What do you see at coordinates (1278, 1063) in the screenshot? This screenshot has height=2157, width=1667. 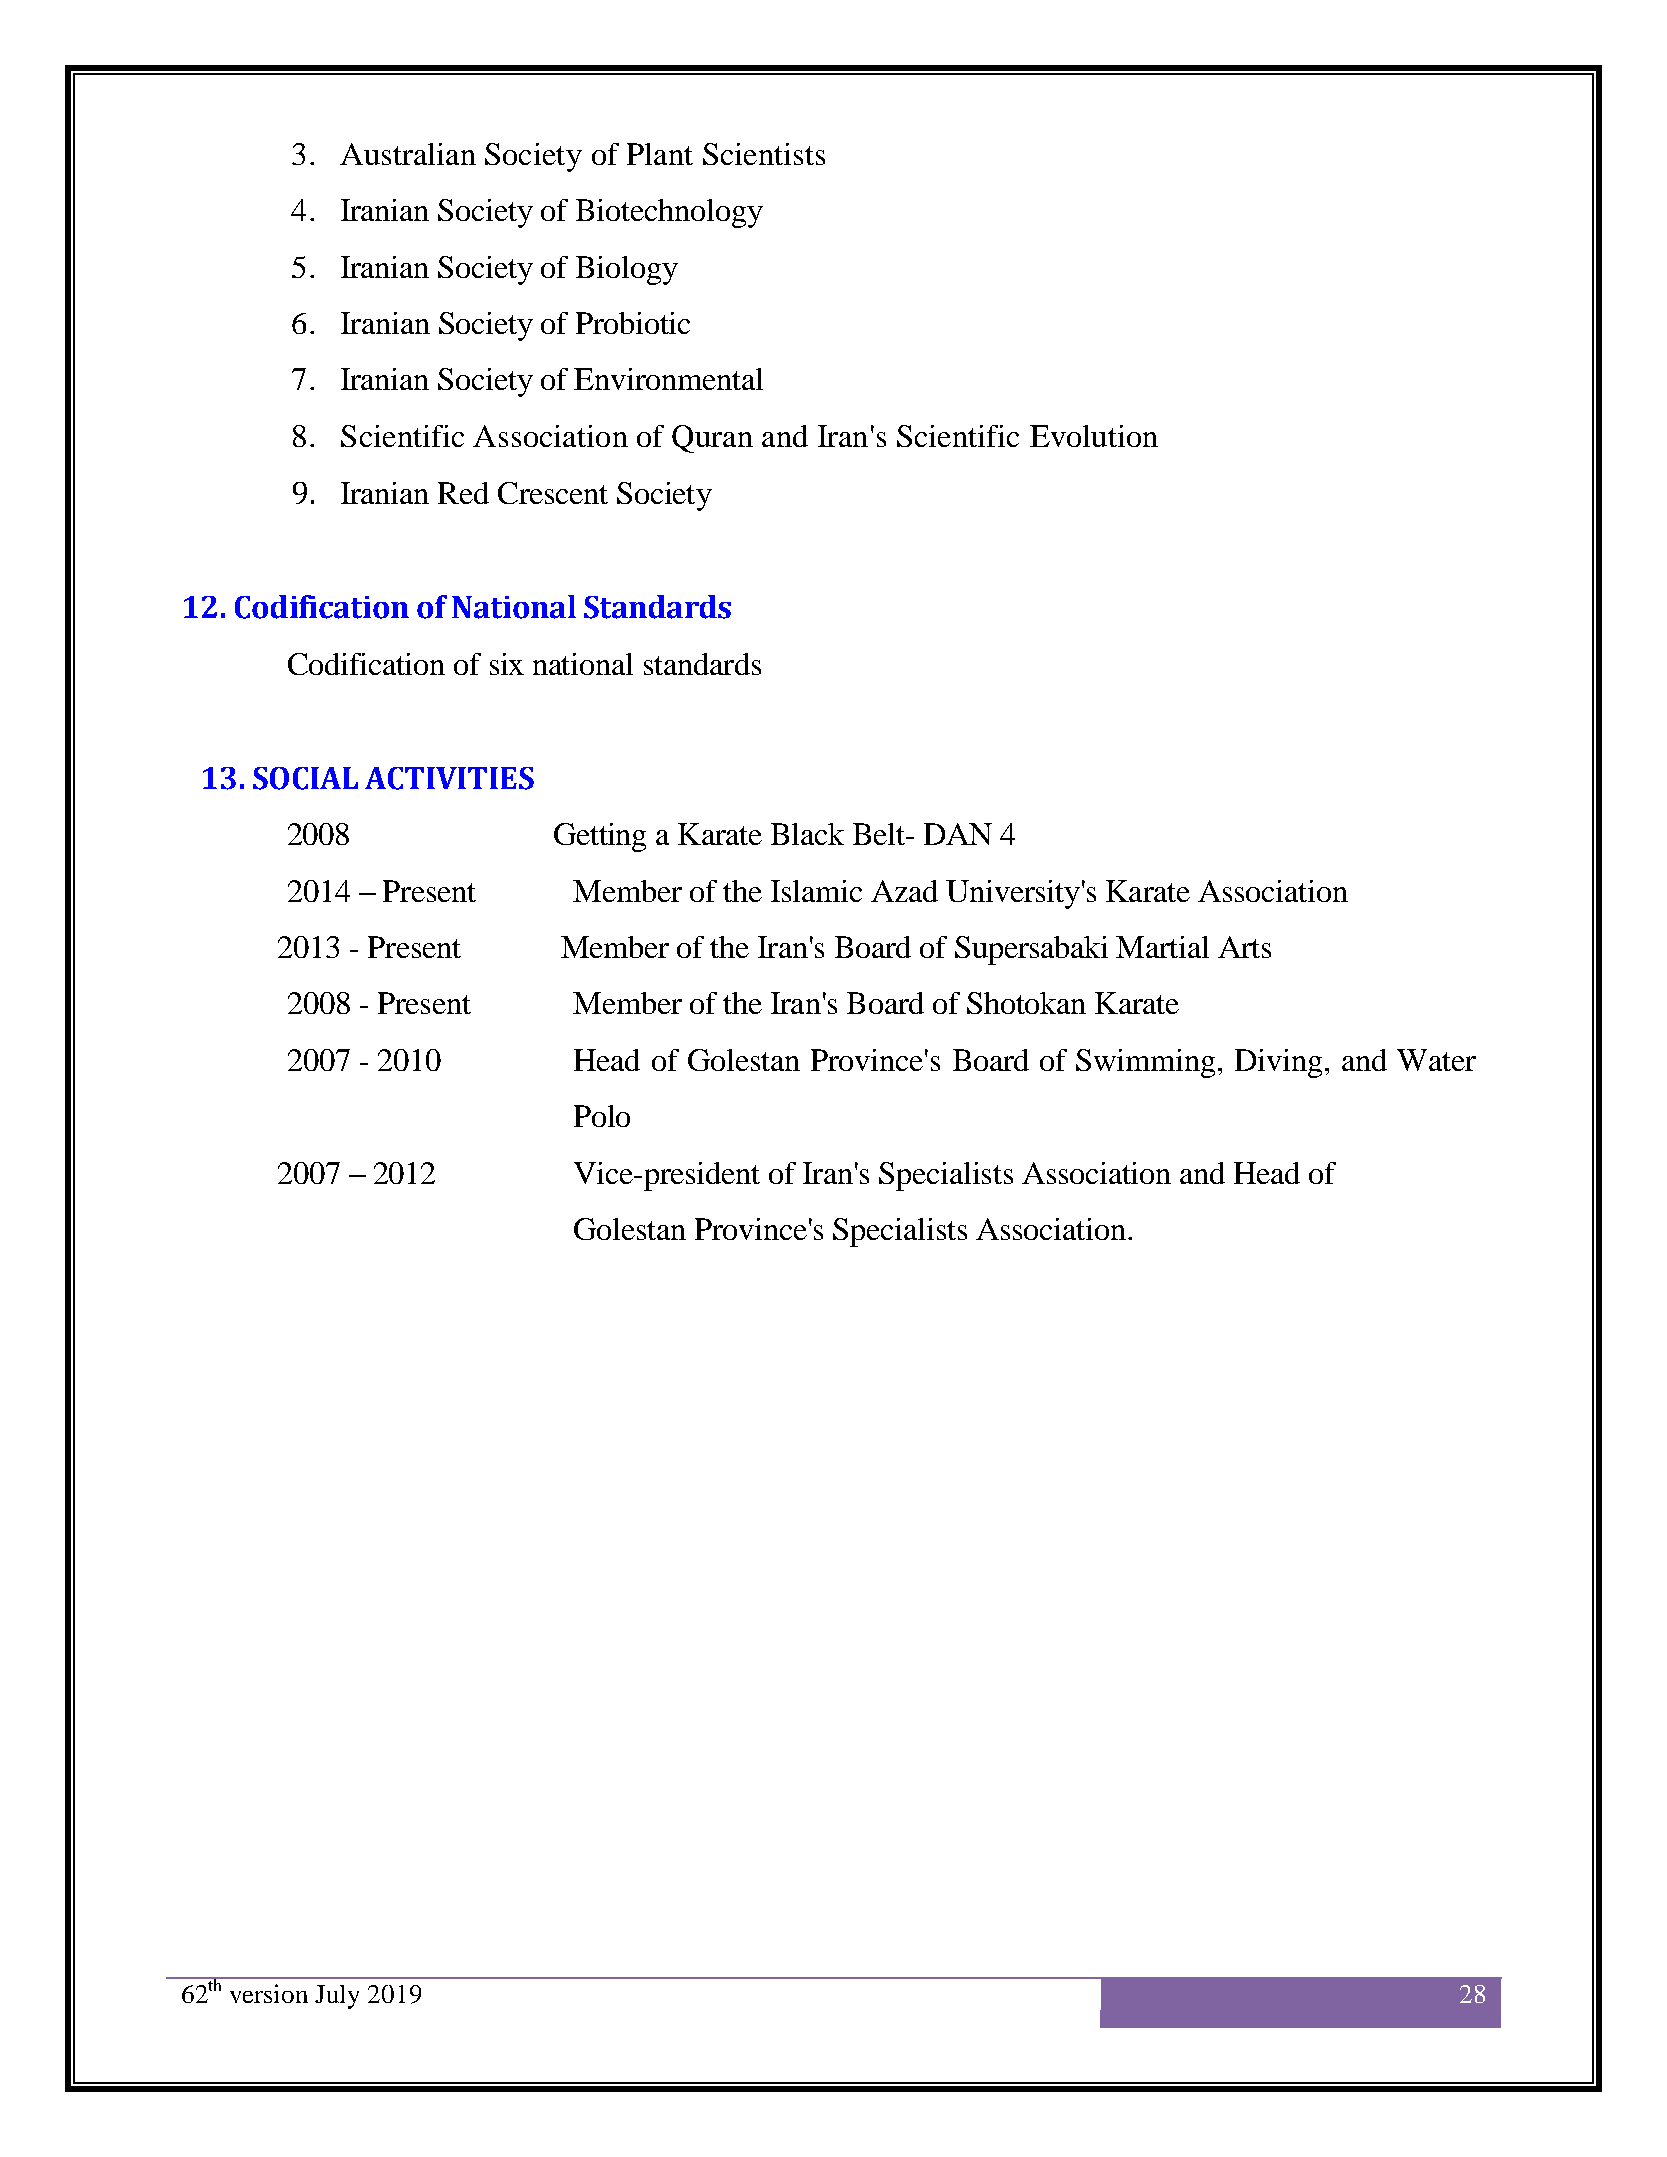 I see `Diving` at bounding box center [1278, 1063].
